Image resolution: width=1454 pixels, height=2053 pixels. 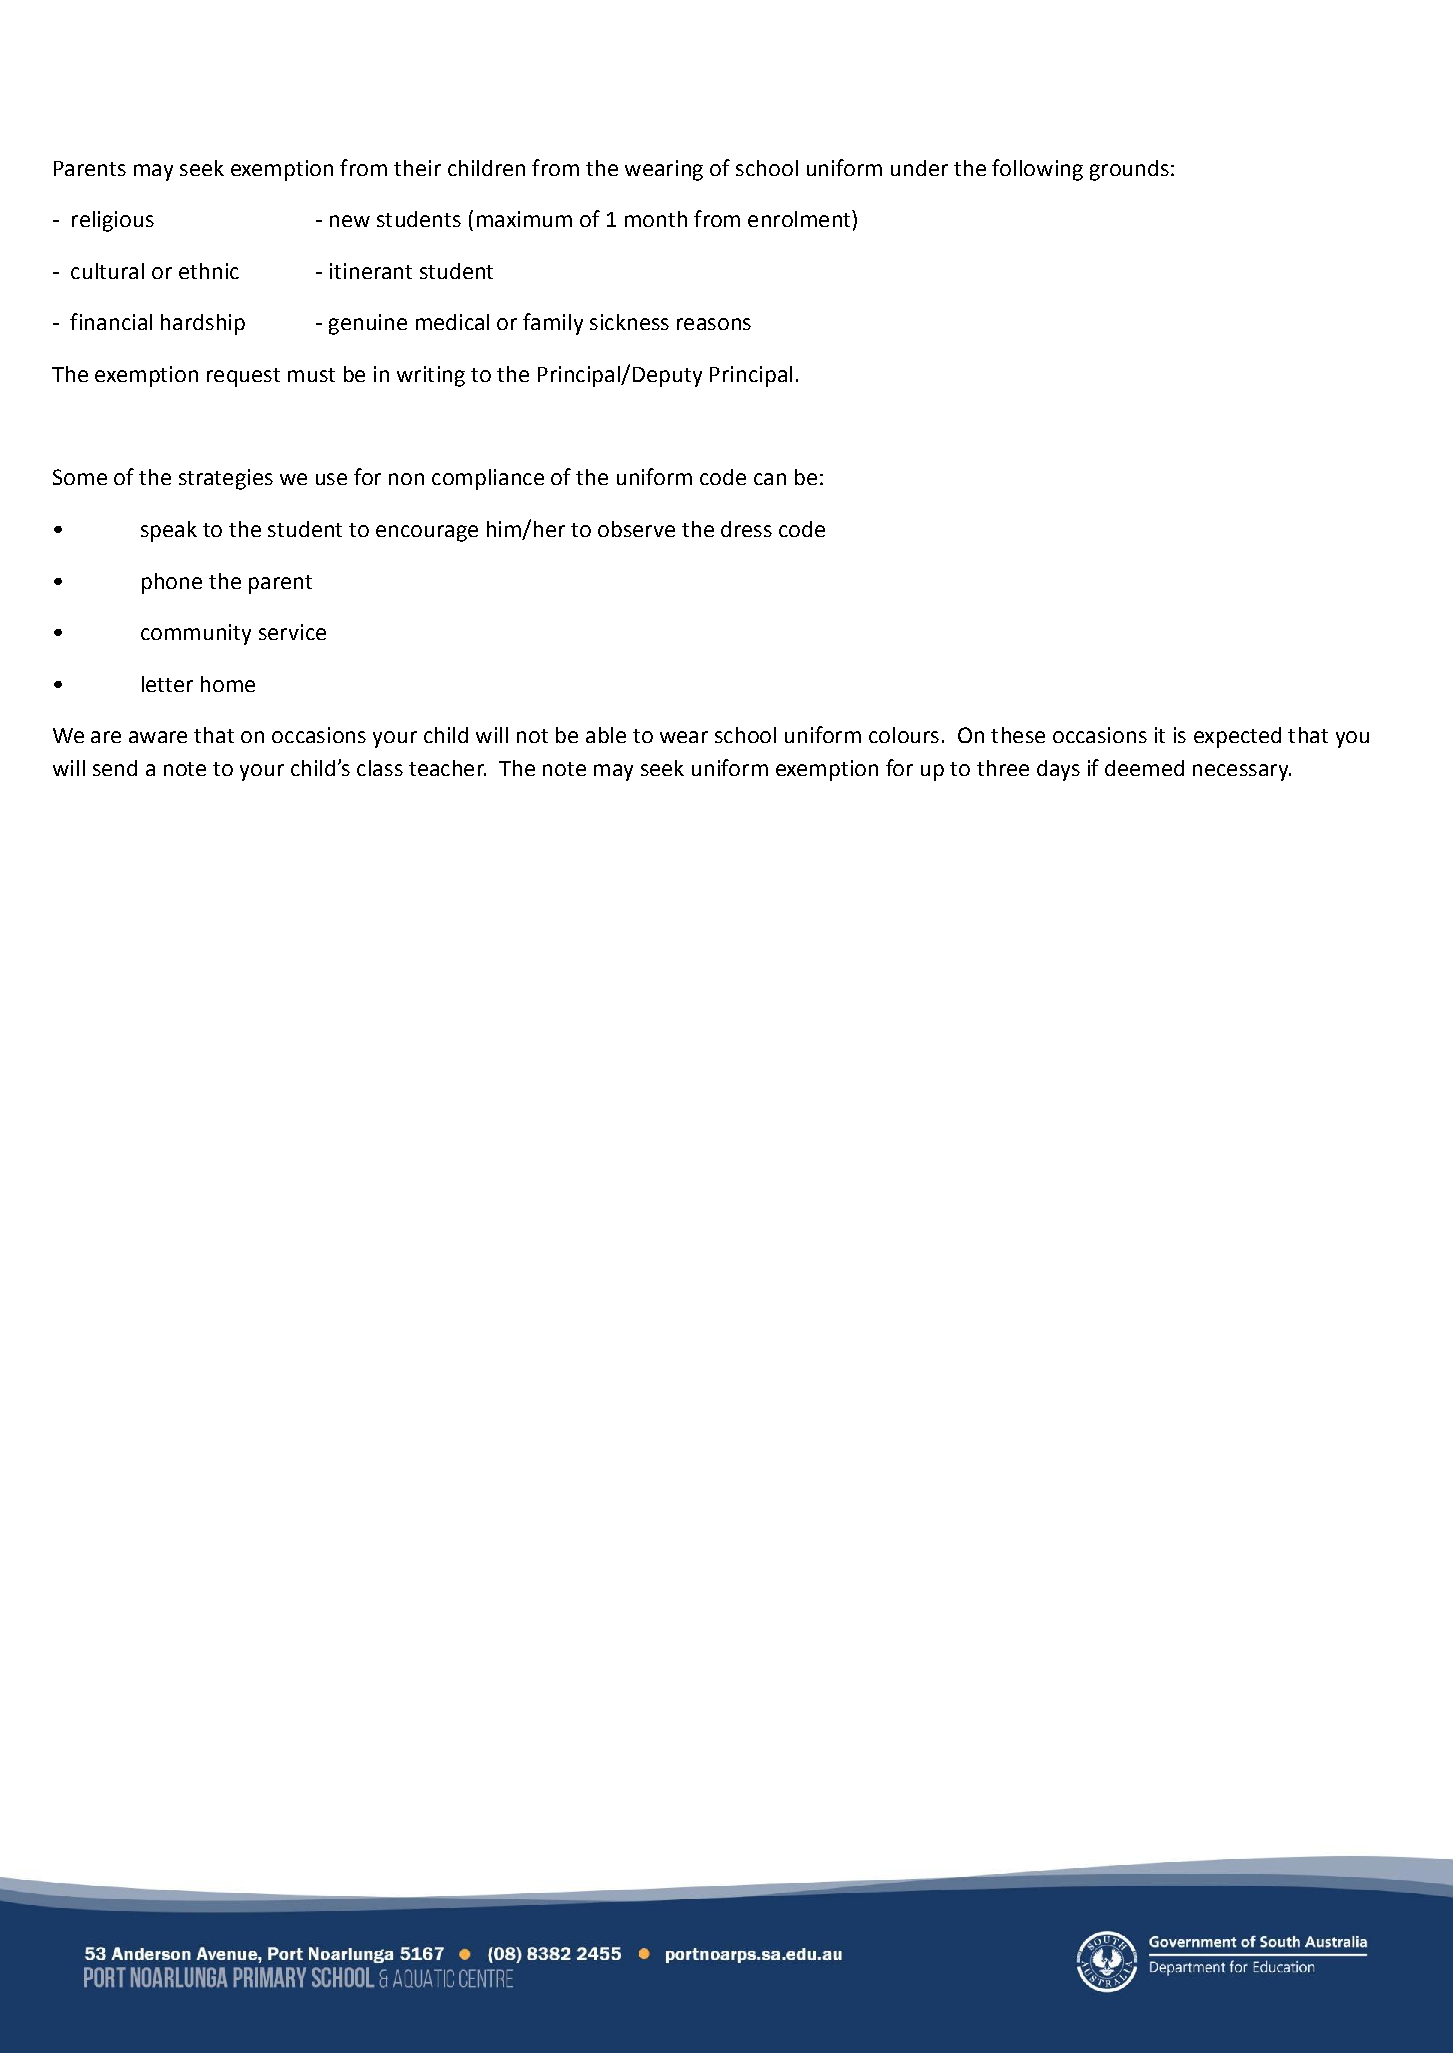 What do you see at coordinates (243, 377) in the screenshot?
I see `request` at bounding box center [243, 377].
